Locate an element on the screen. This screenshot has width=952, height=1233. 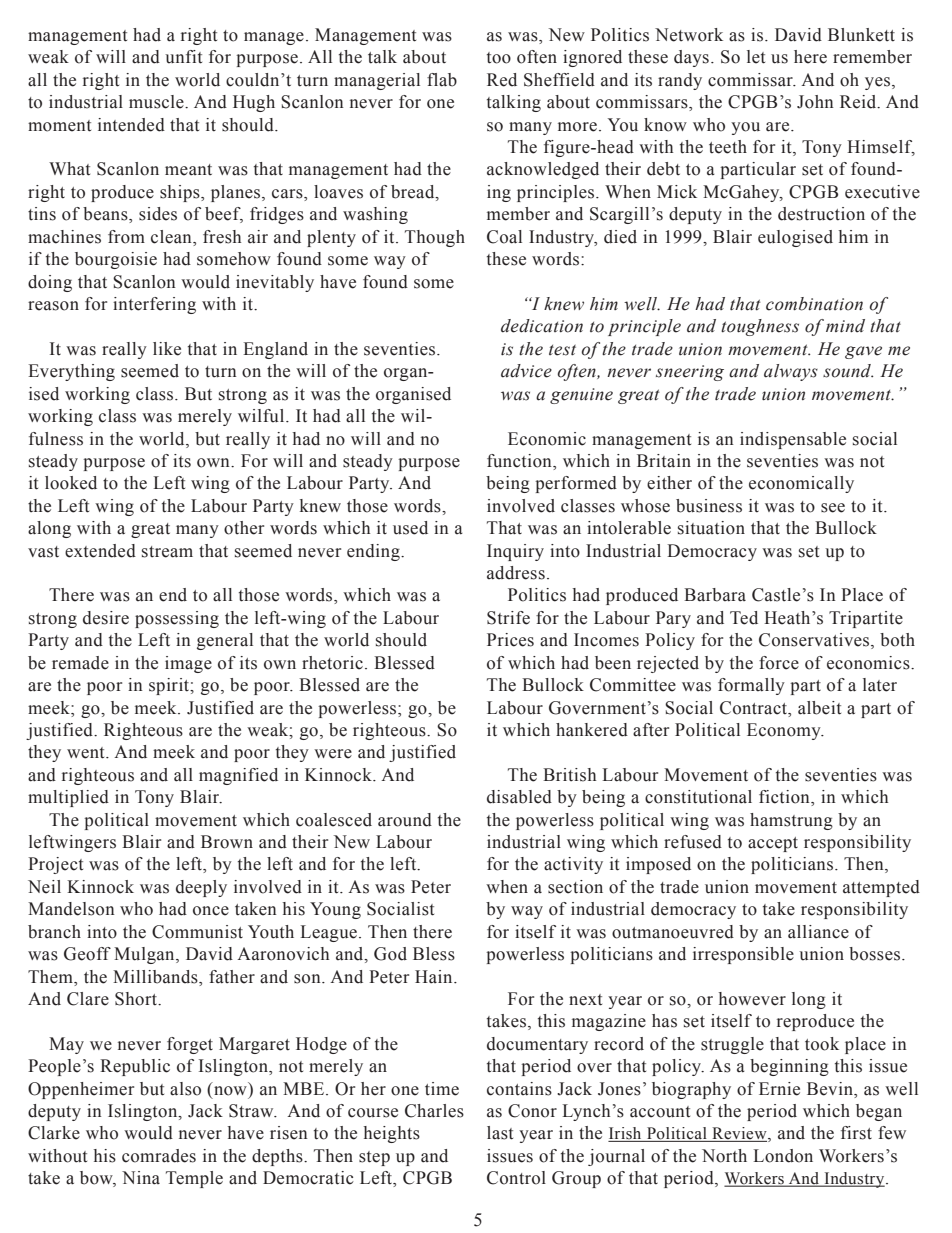
Strife is located at coordinates (508, 618).
